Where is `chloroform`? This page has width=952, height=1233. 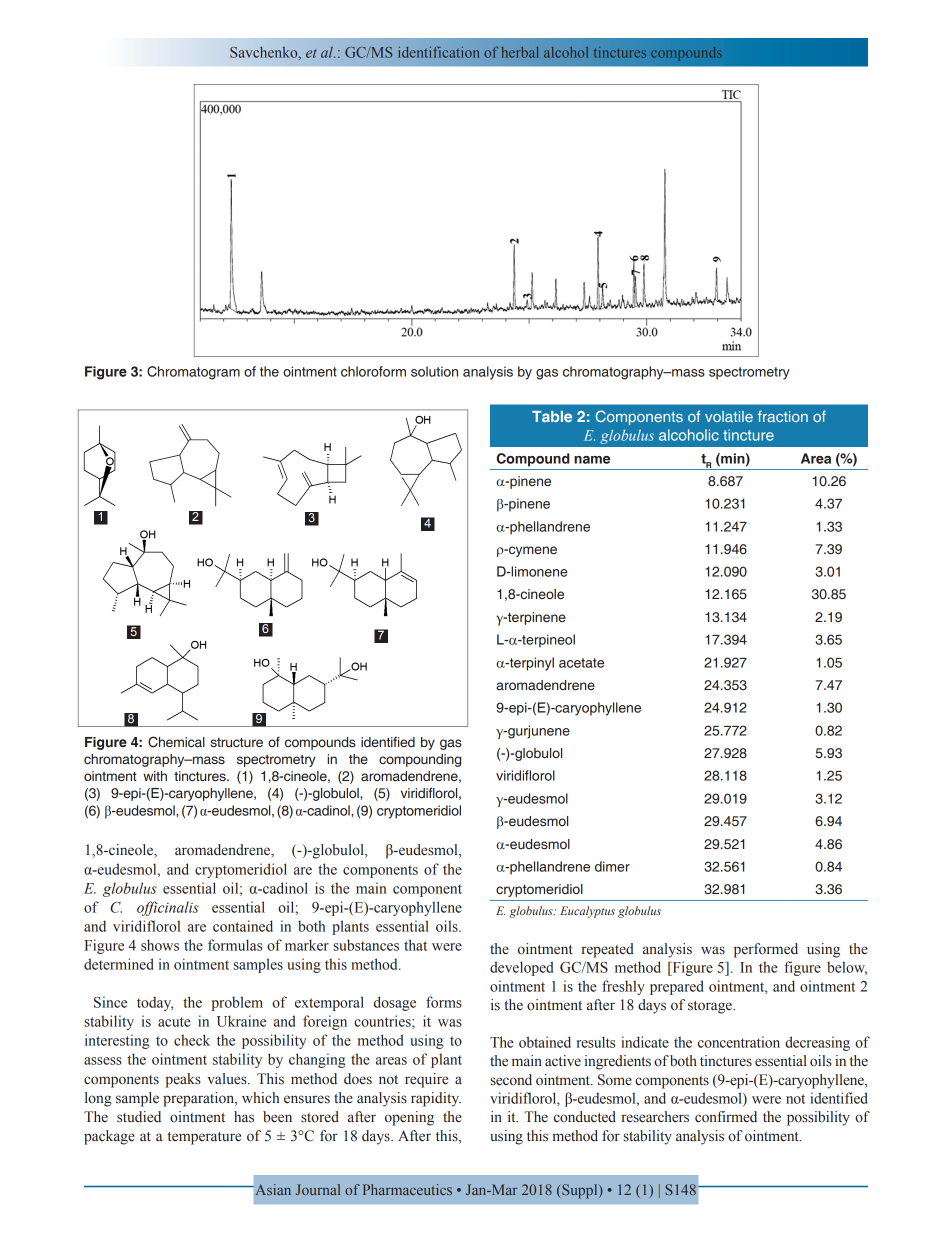 chloroform is located at coordinates (373, 371).
